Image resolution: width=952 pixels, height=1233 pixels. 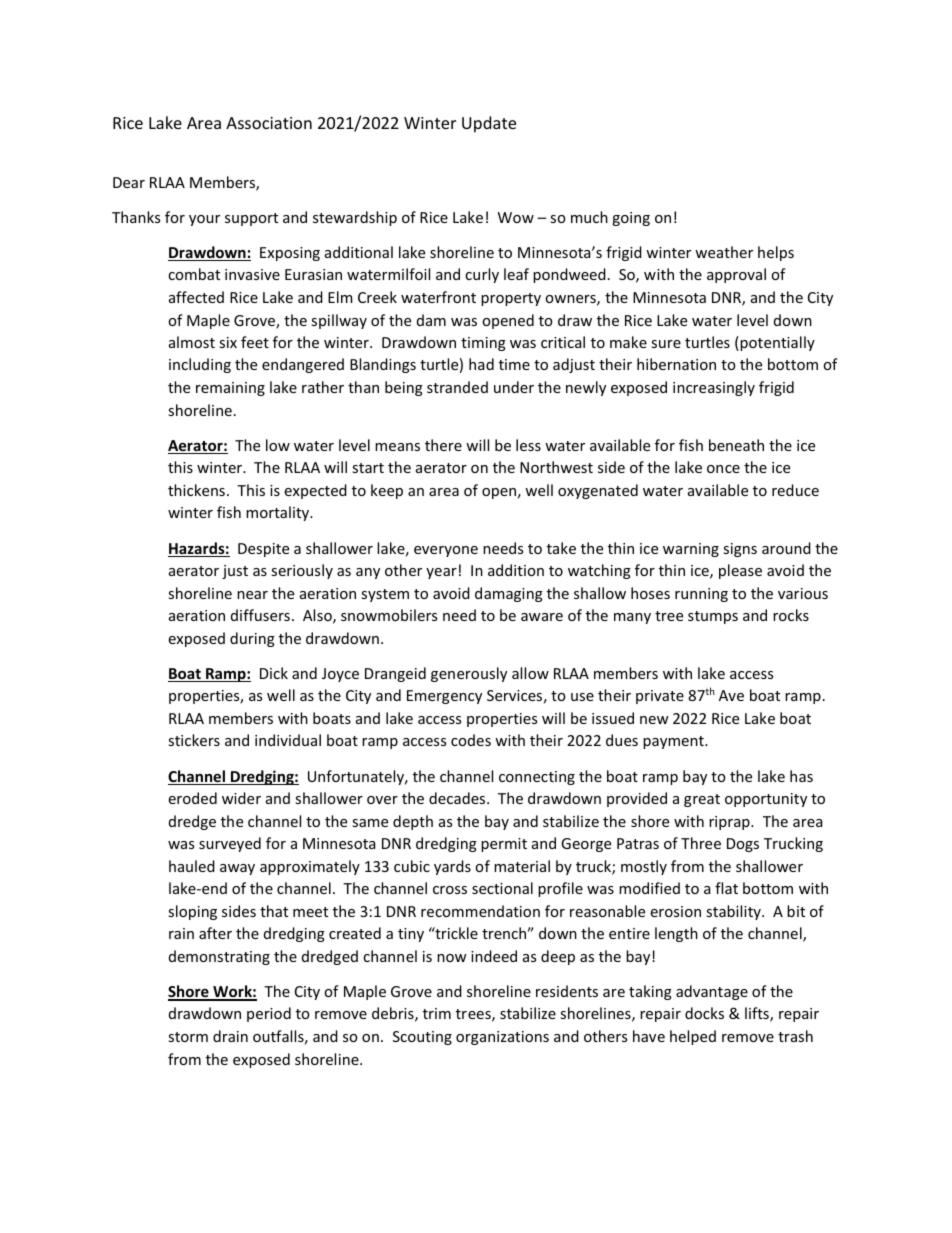 I want to click on going, so click(x=631, y=219).
